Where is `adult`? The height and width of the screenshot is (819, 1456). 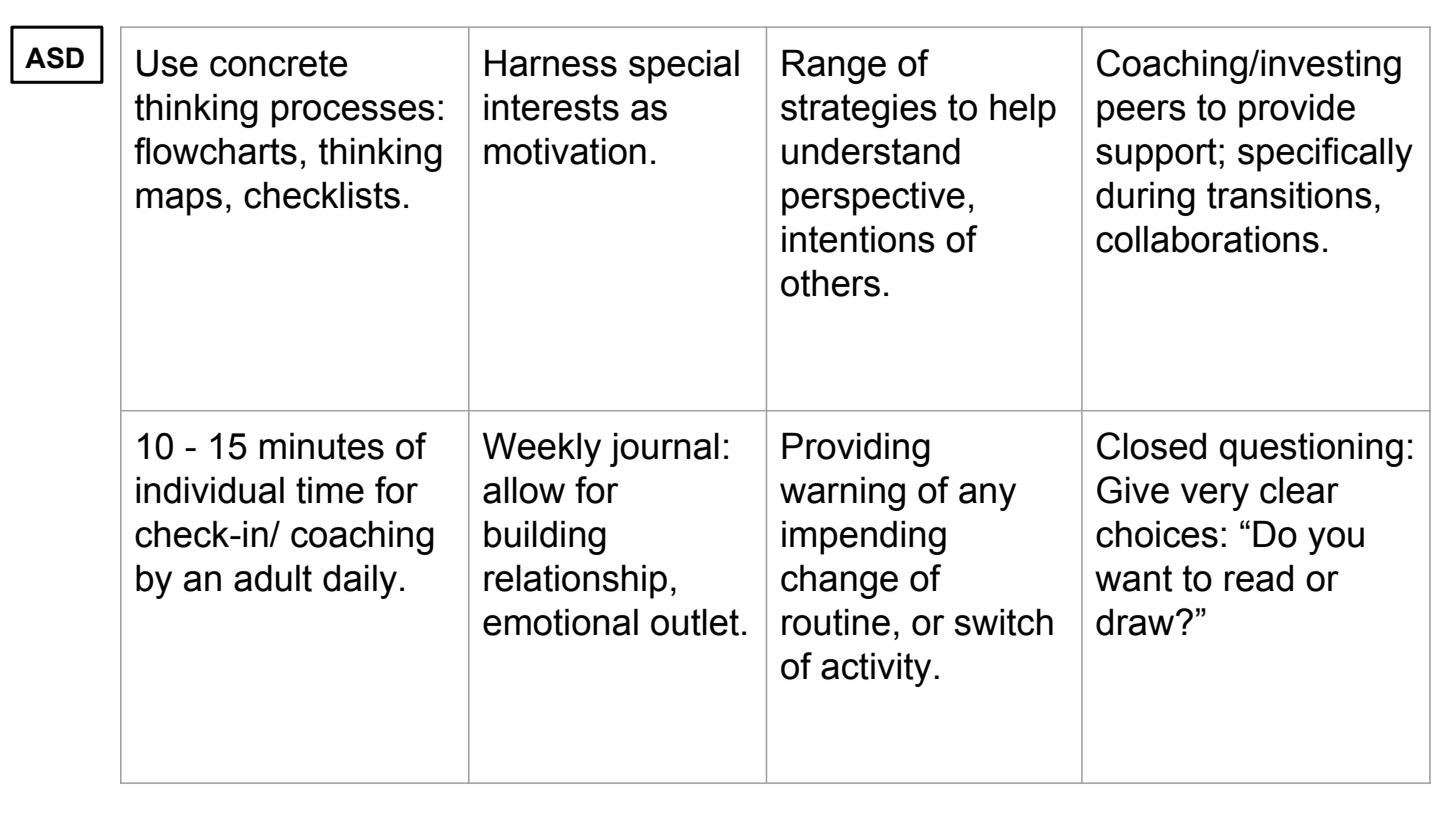 adult is located at coordinates (273, 578).
